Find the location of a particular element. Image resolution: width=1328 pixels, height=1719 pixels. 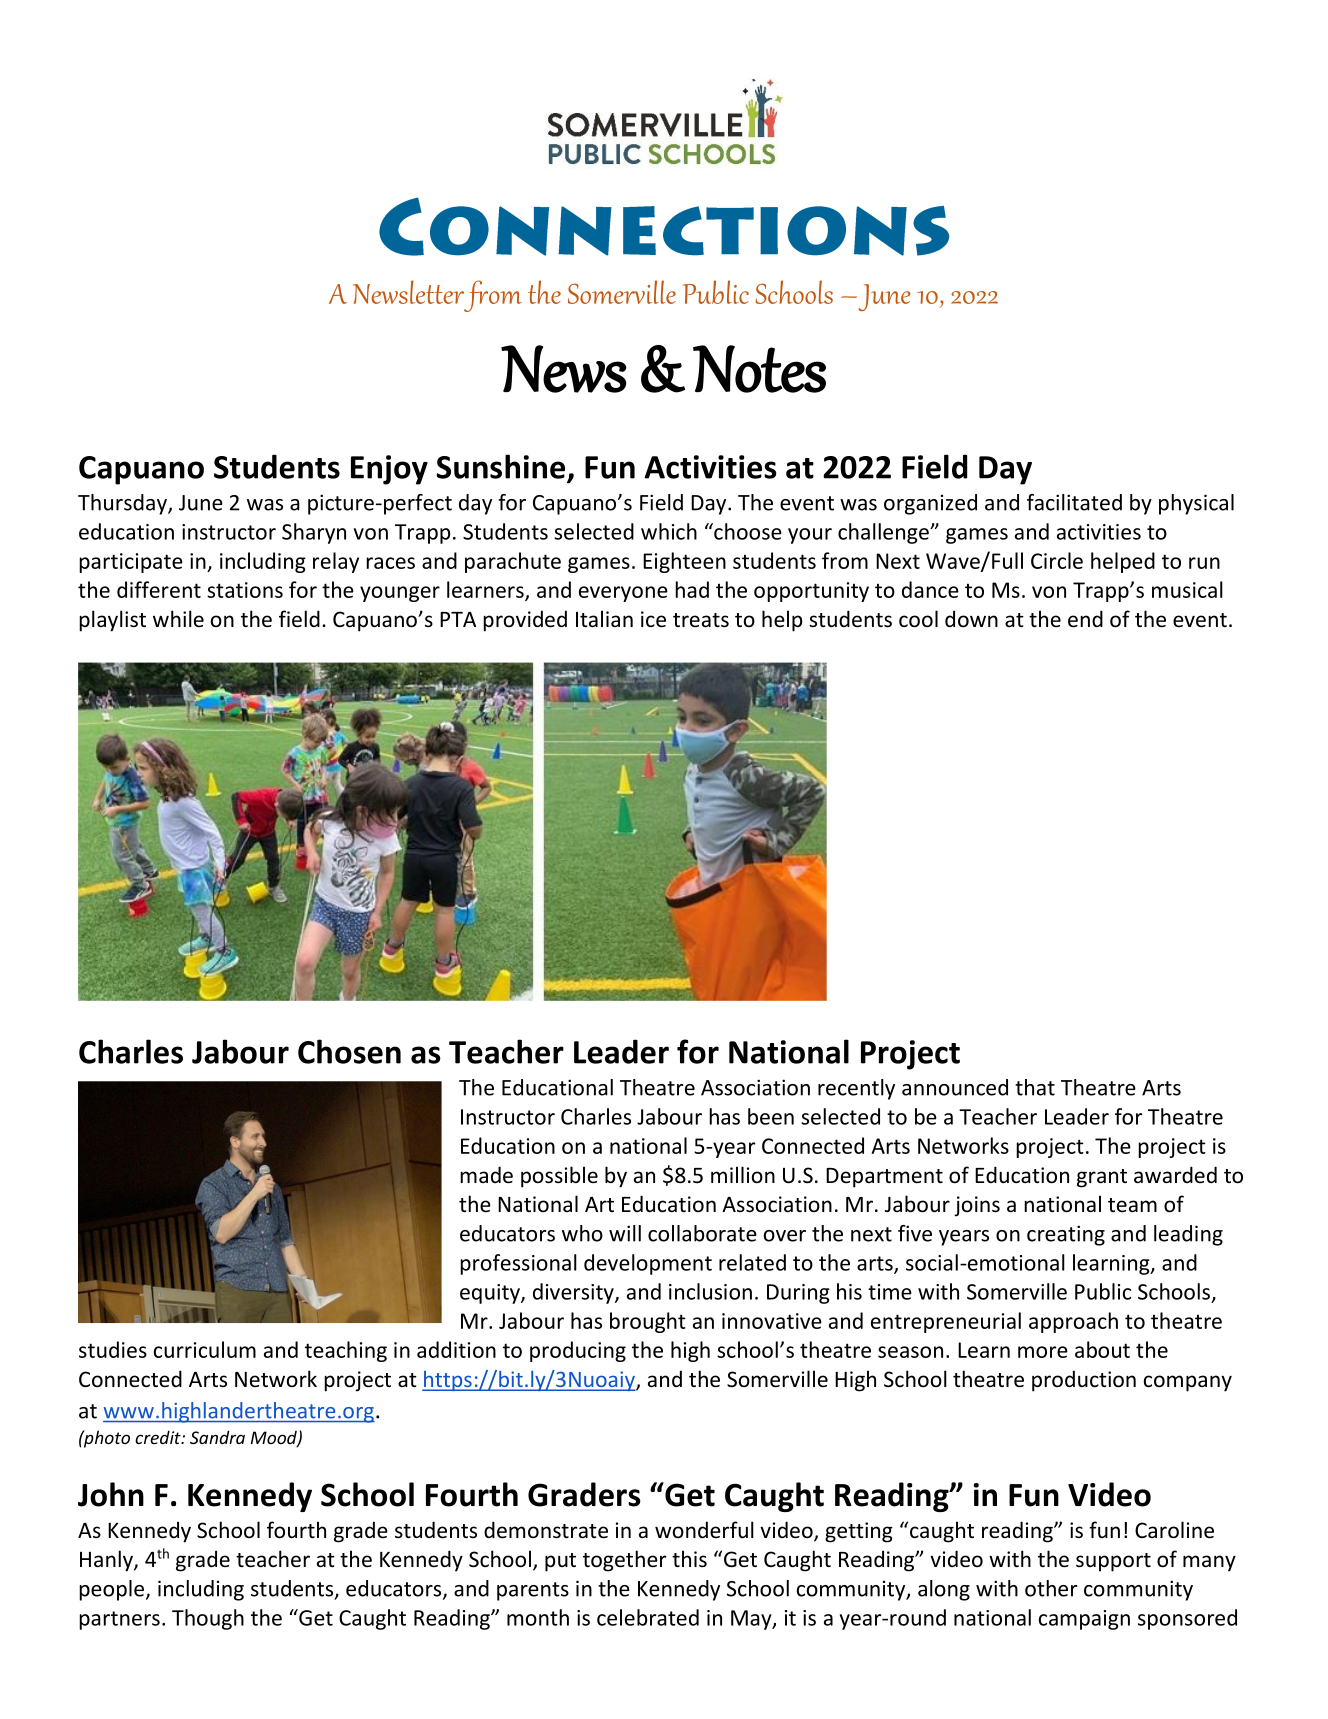

end is located at coordinates (1085, 619).
